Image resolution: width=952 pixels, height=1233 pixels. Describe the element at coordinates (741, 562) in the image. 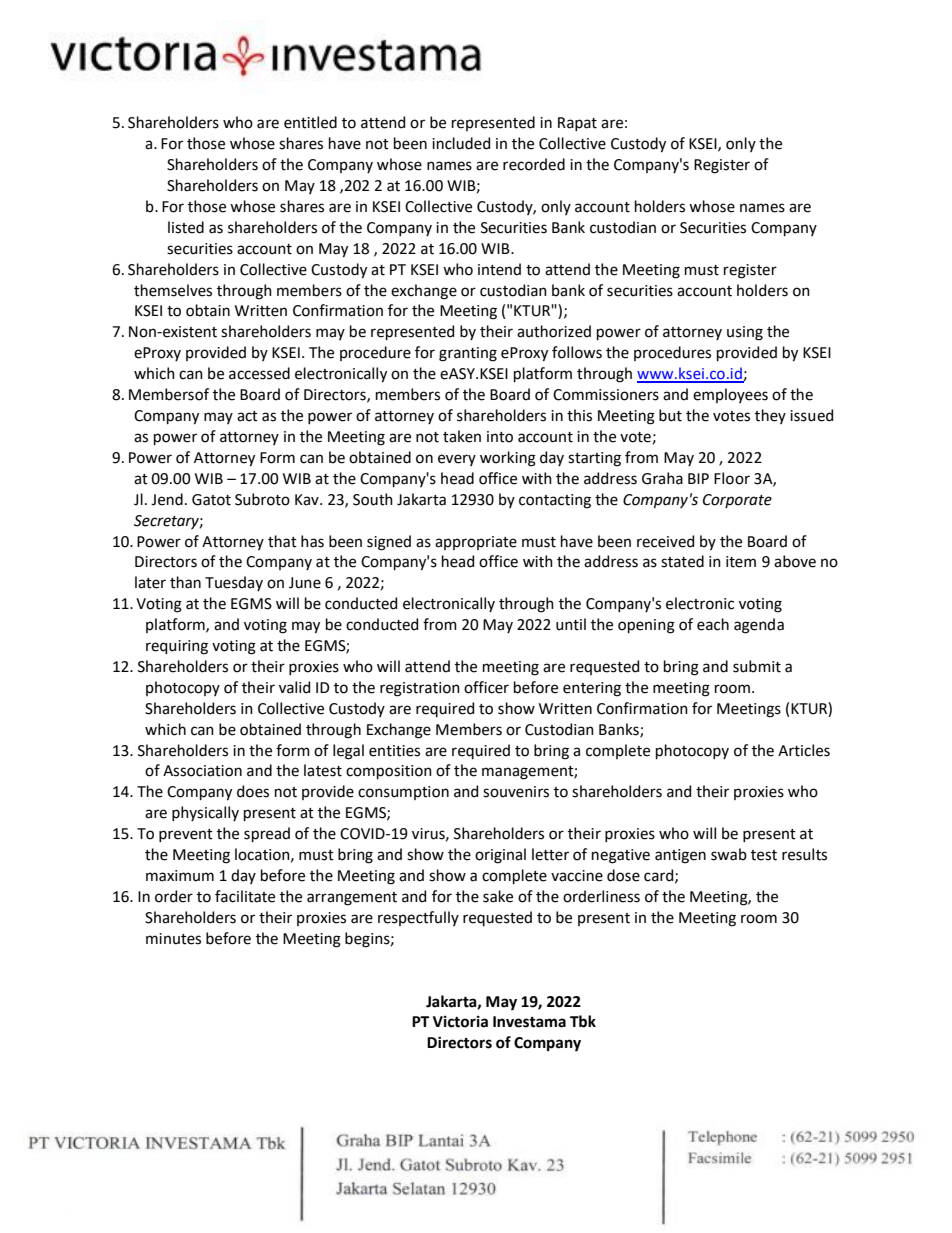

I see `item` at that location.
